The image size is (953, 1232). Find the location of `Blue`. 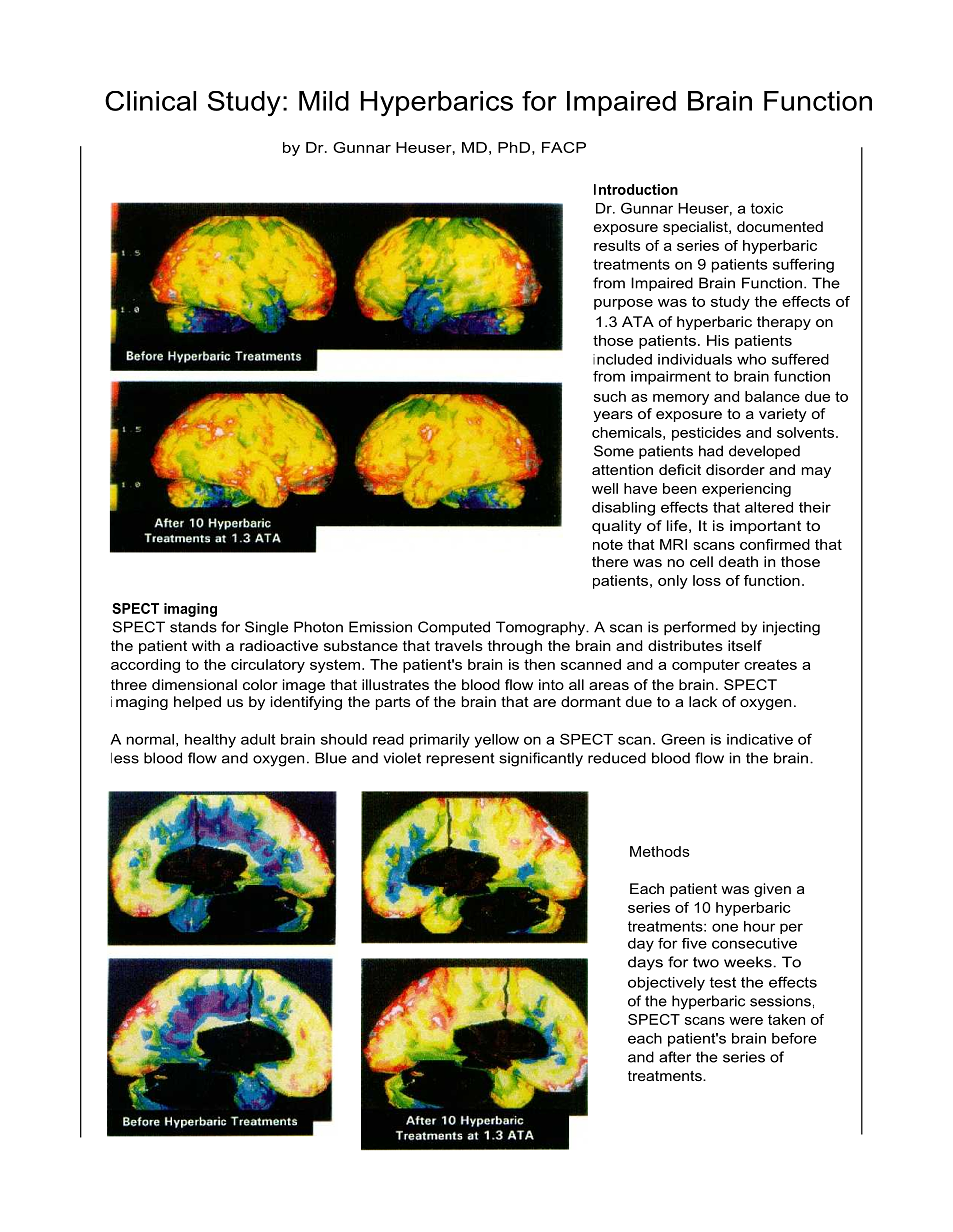

Blue is located at coordinates (331, 758).
